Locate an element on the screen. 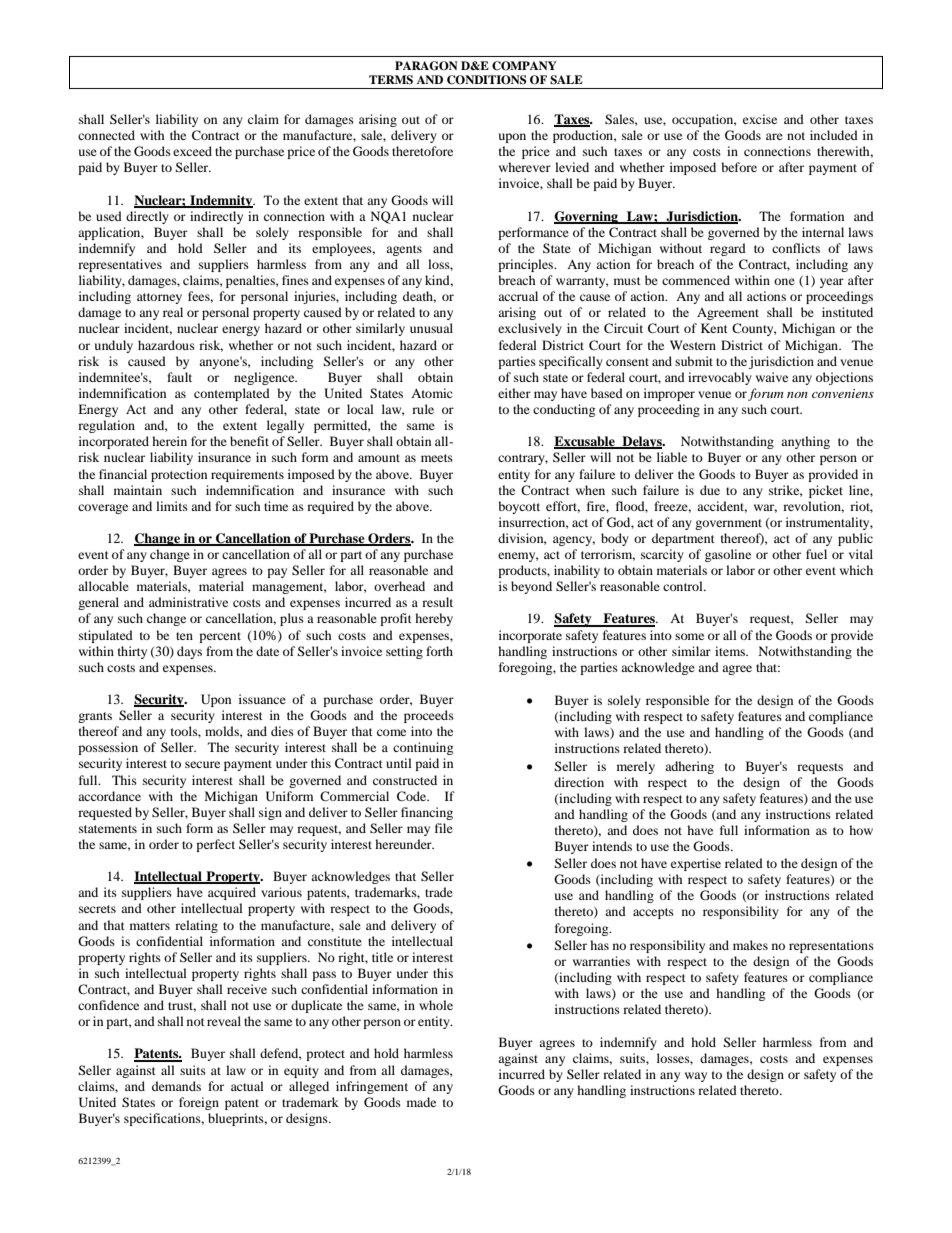  exceed is located at coordinates (192, 151).
